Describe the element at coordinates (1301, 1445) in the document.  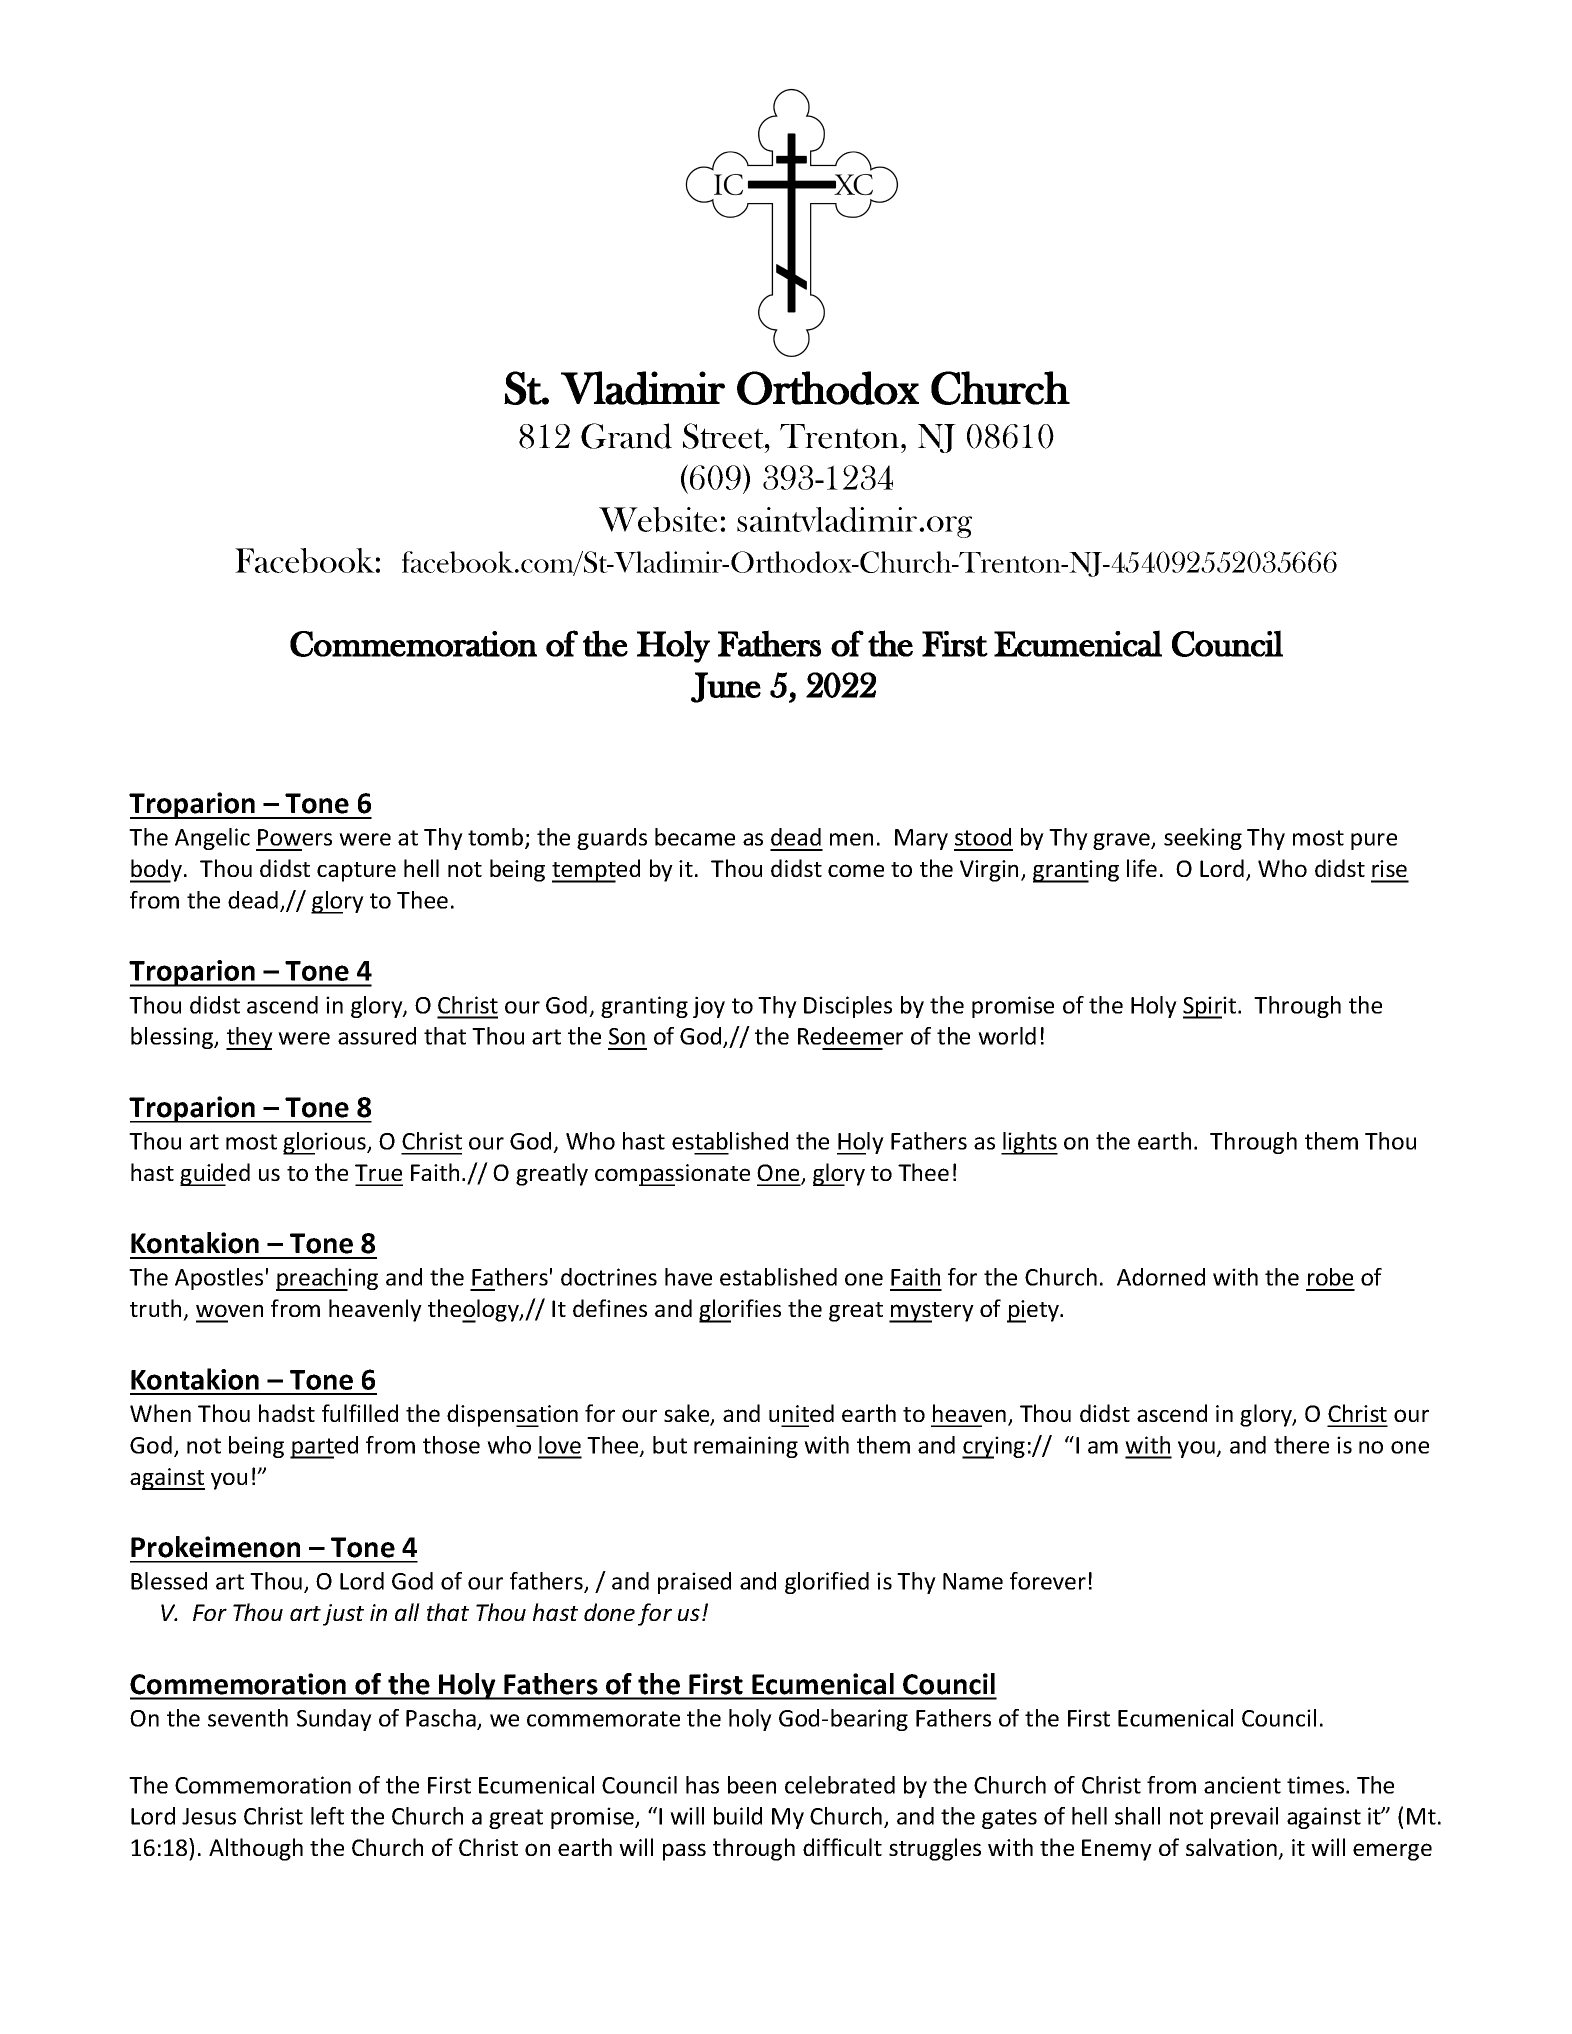
I see `there` at that location.
